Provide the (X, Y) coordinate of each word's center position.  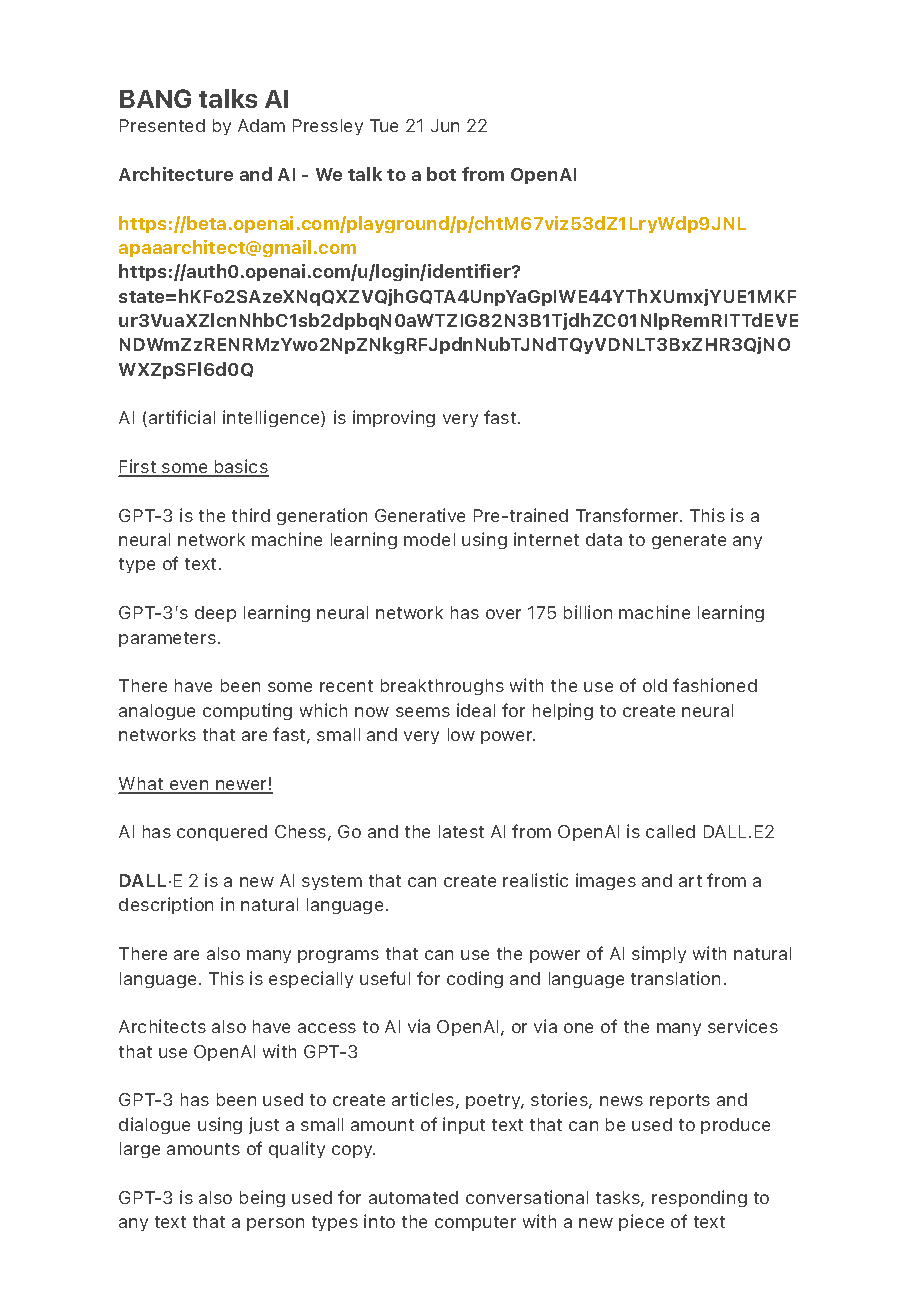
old (655, 685)
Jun (445, 125)
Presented (162, 125)
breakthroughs (442, 687)
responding (699, 1198)
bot (441, 174)
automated (413, 1197)
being (262, 1198)
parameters (167, 639)
